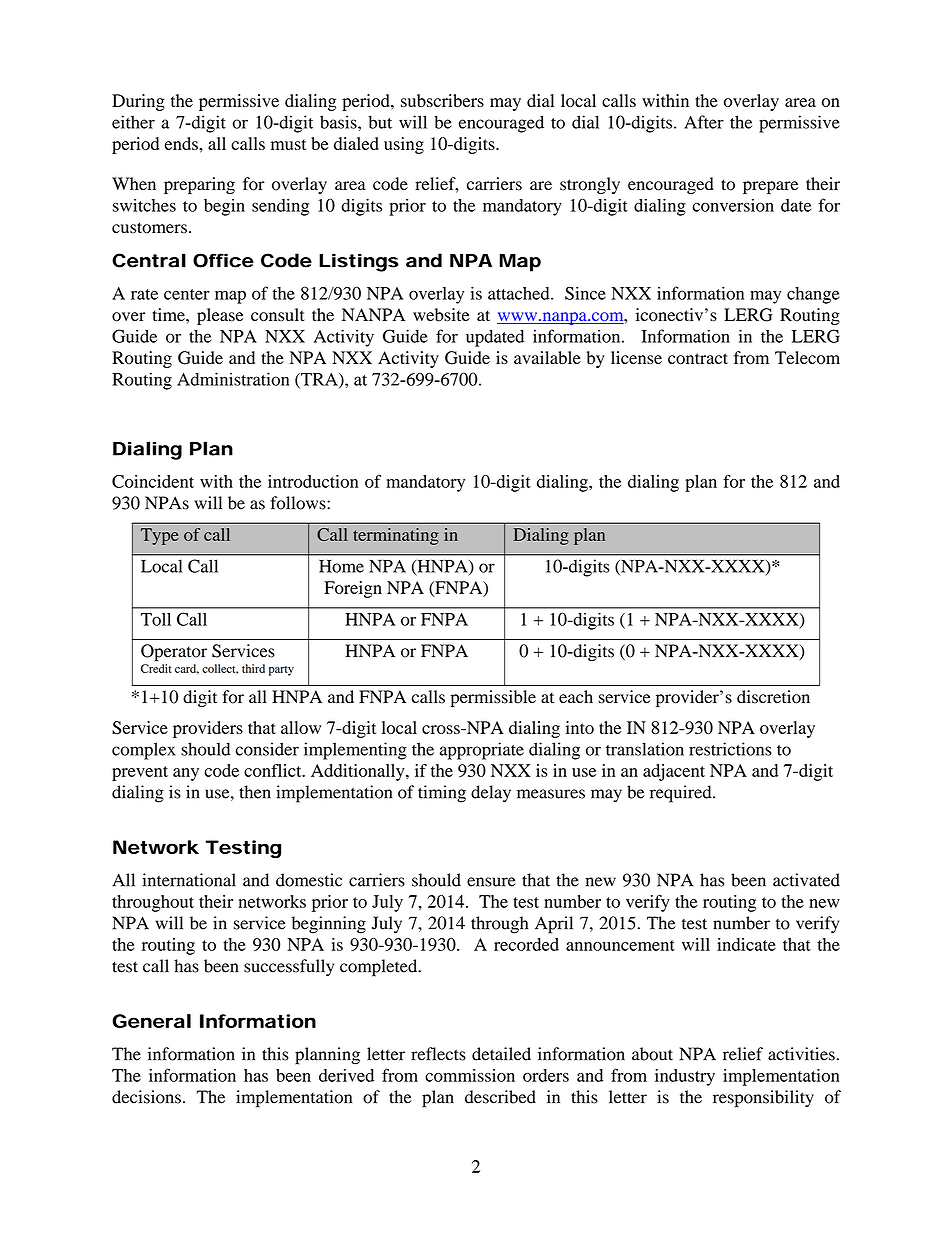  I want to click on subscribers, so click(442, 100).
